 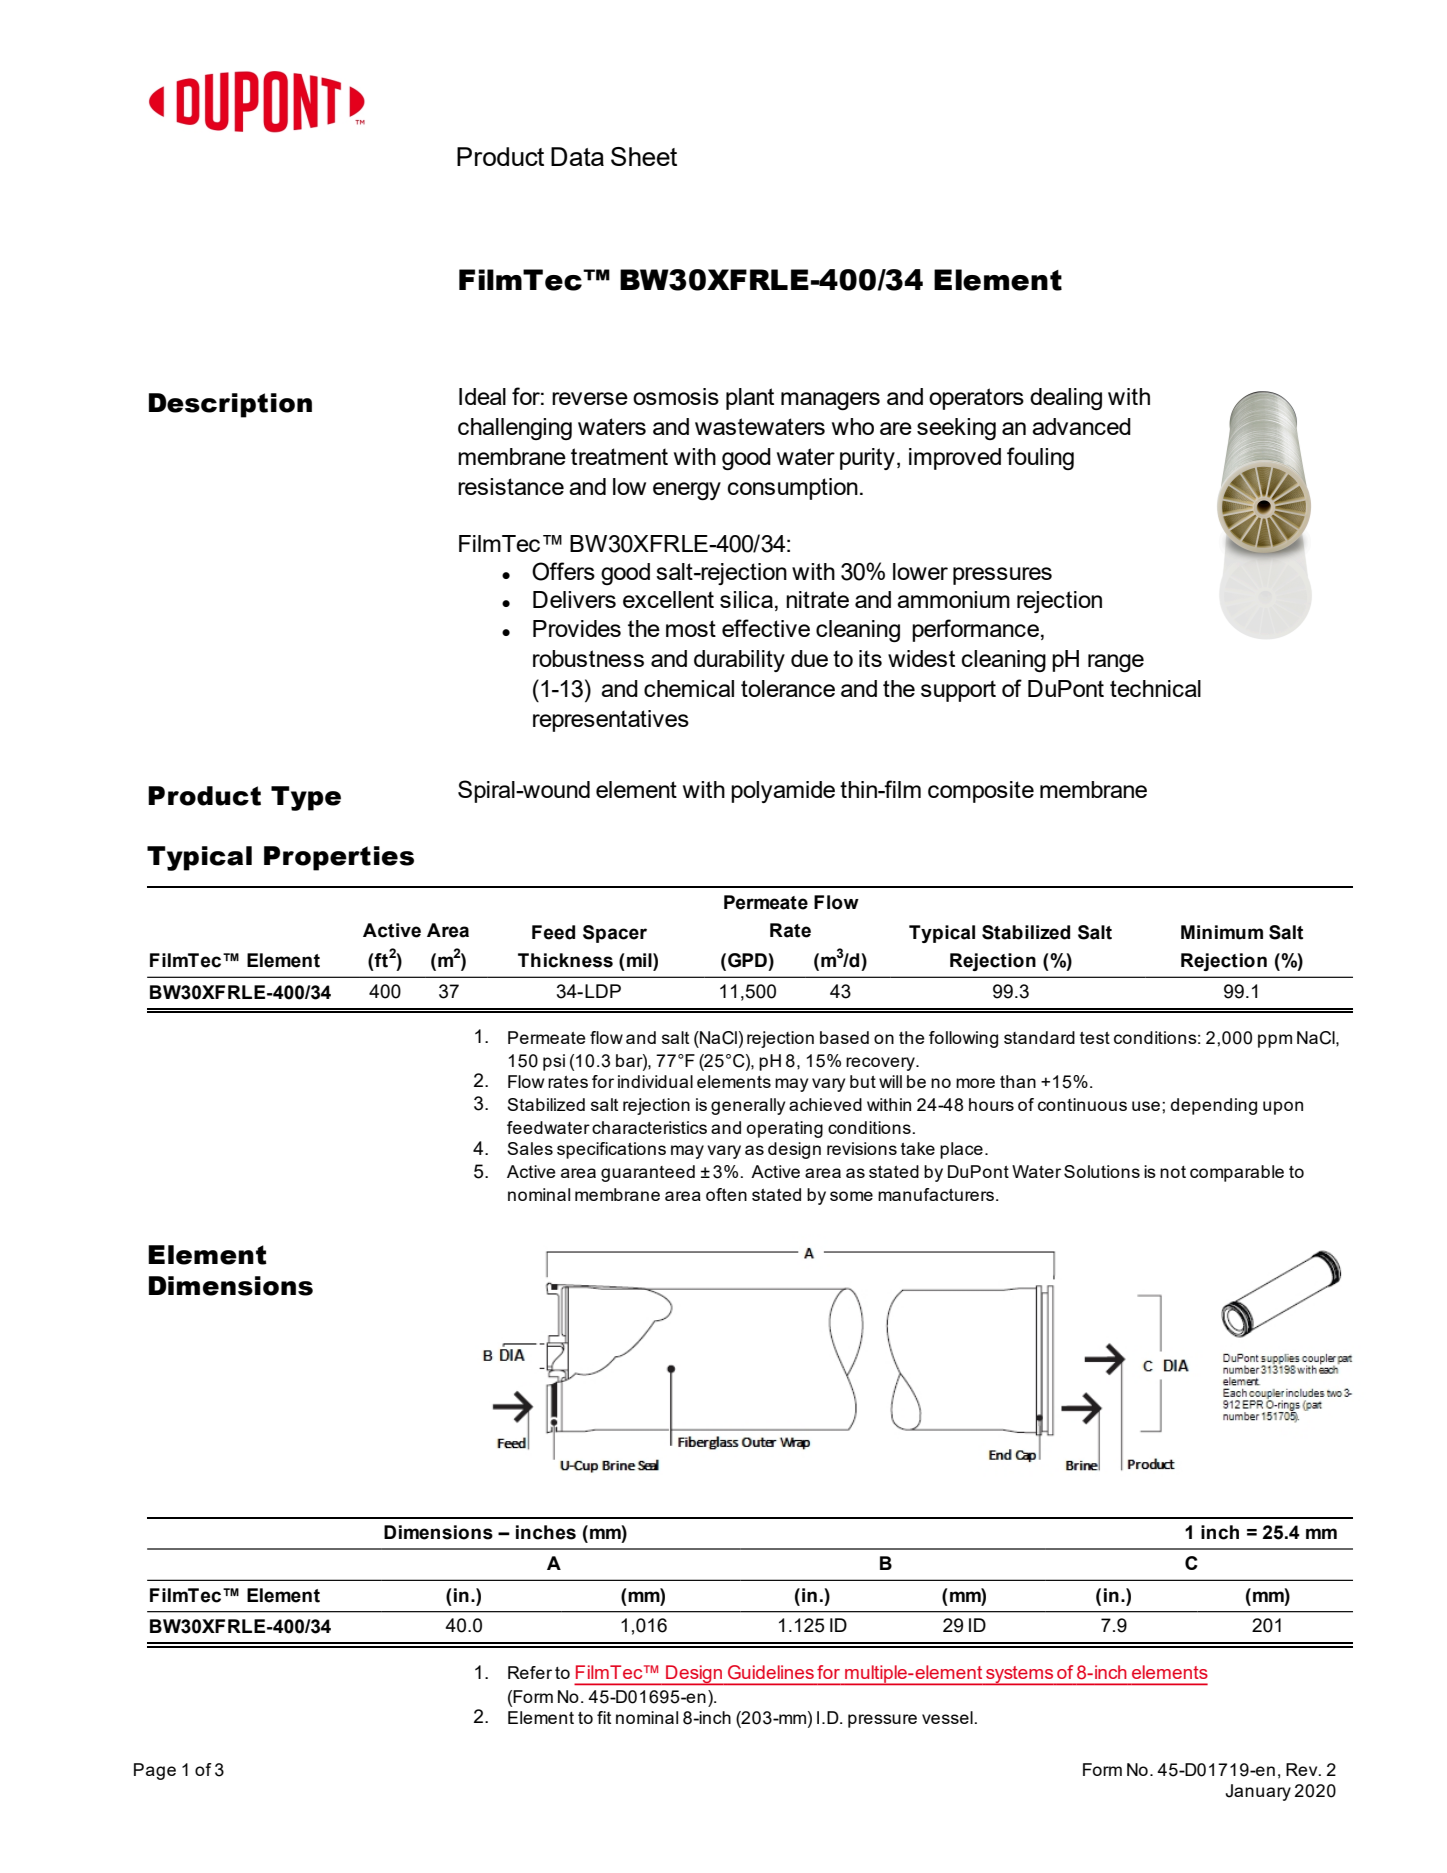 I want to click on Sales, so click(x=530, y=1148).
